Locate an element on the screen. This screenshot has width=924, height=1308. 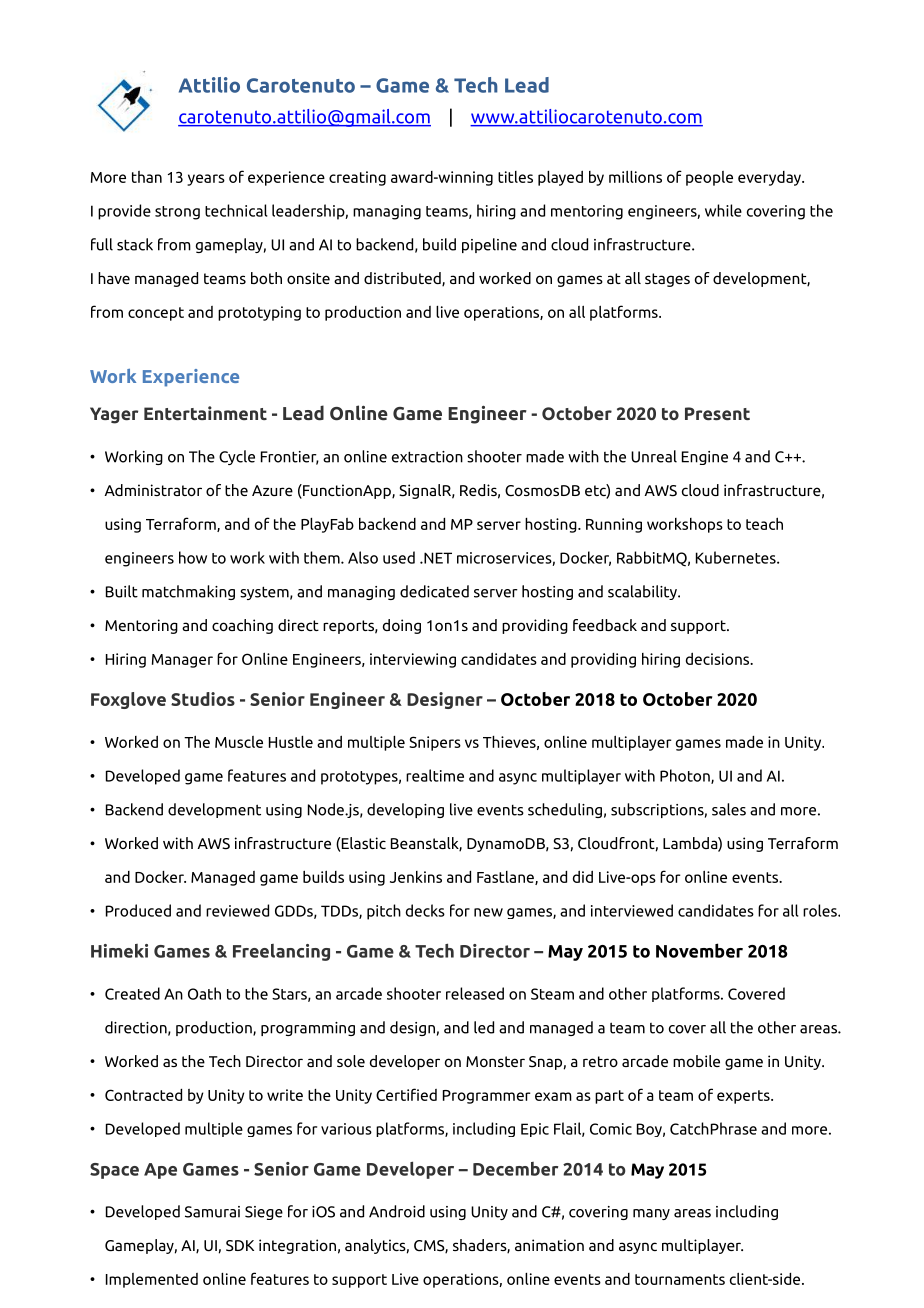
November is located at coordinates (699, 950).
